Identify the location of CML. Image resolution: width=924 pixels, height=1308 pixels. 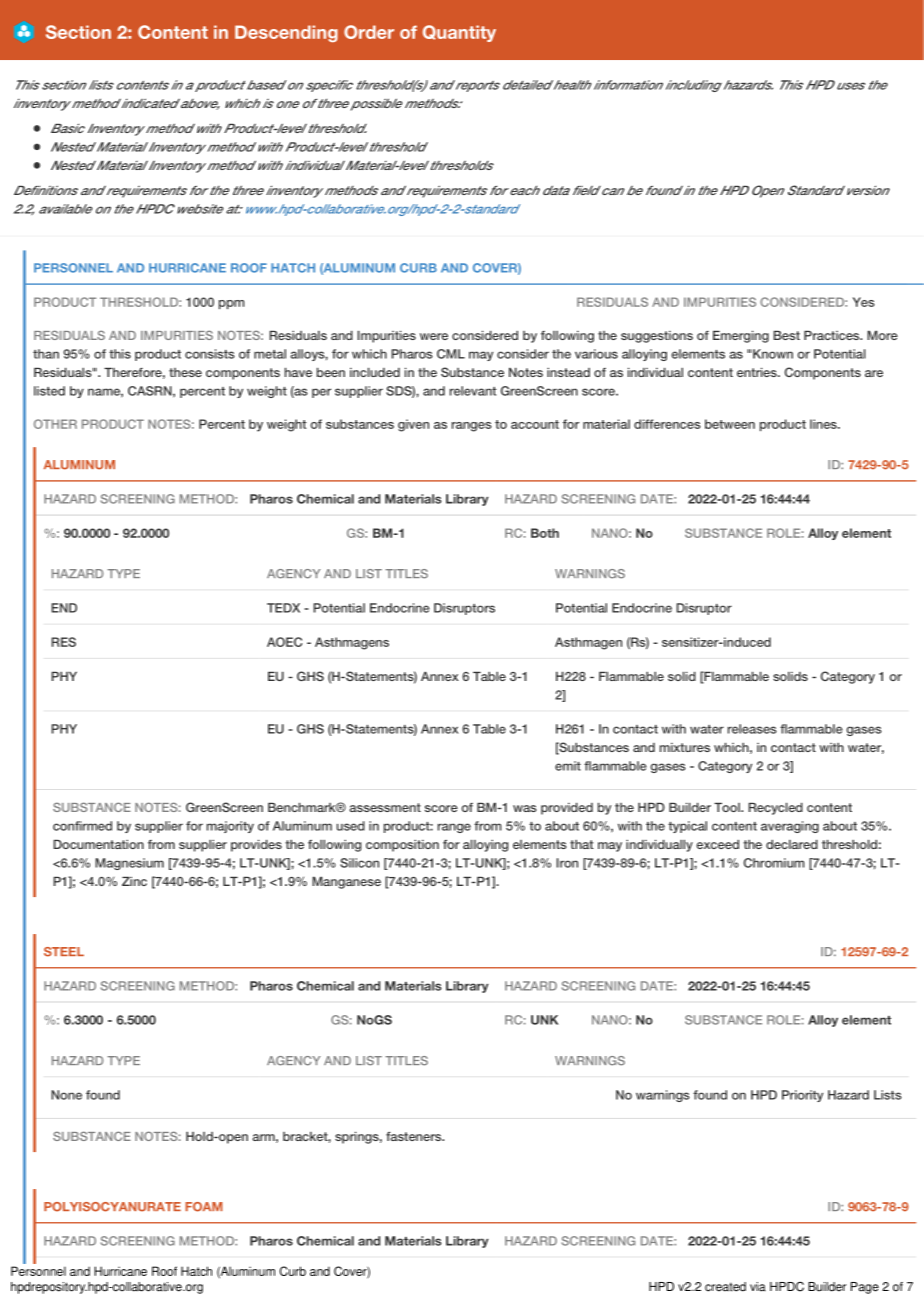
(451, 354).
